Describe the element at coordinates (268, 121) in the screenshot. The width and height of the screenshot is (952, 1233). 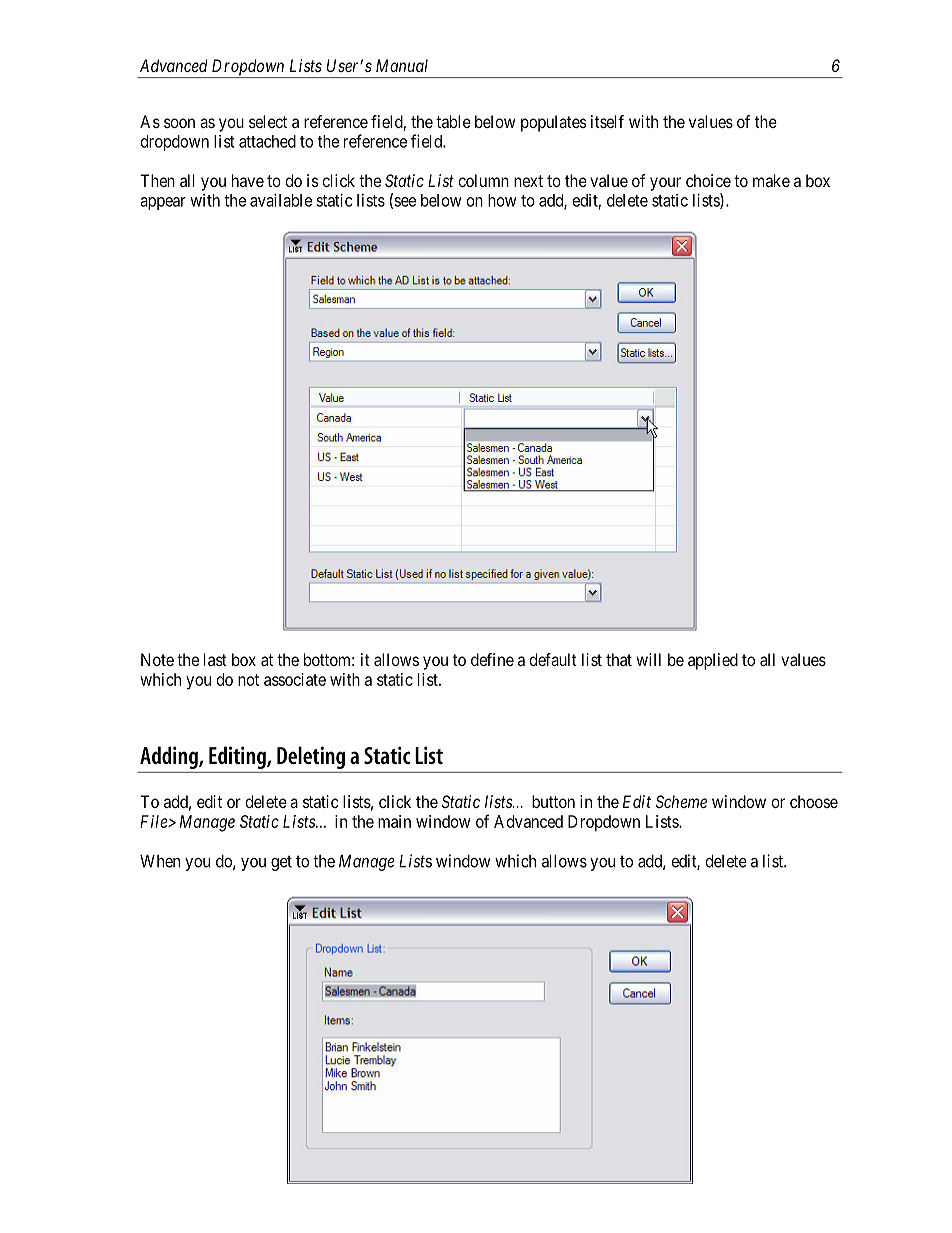
I see `select` at that location.
